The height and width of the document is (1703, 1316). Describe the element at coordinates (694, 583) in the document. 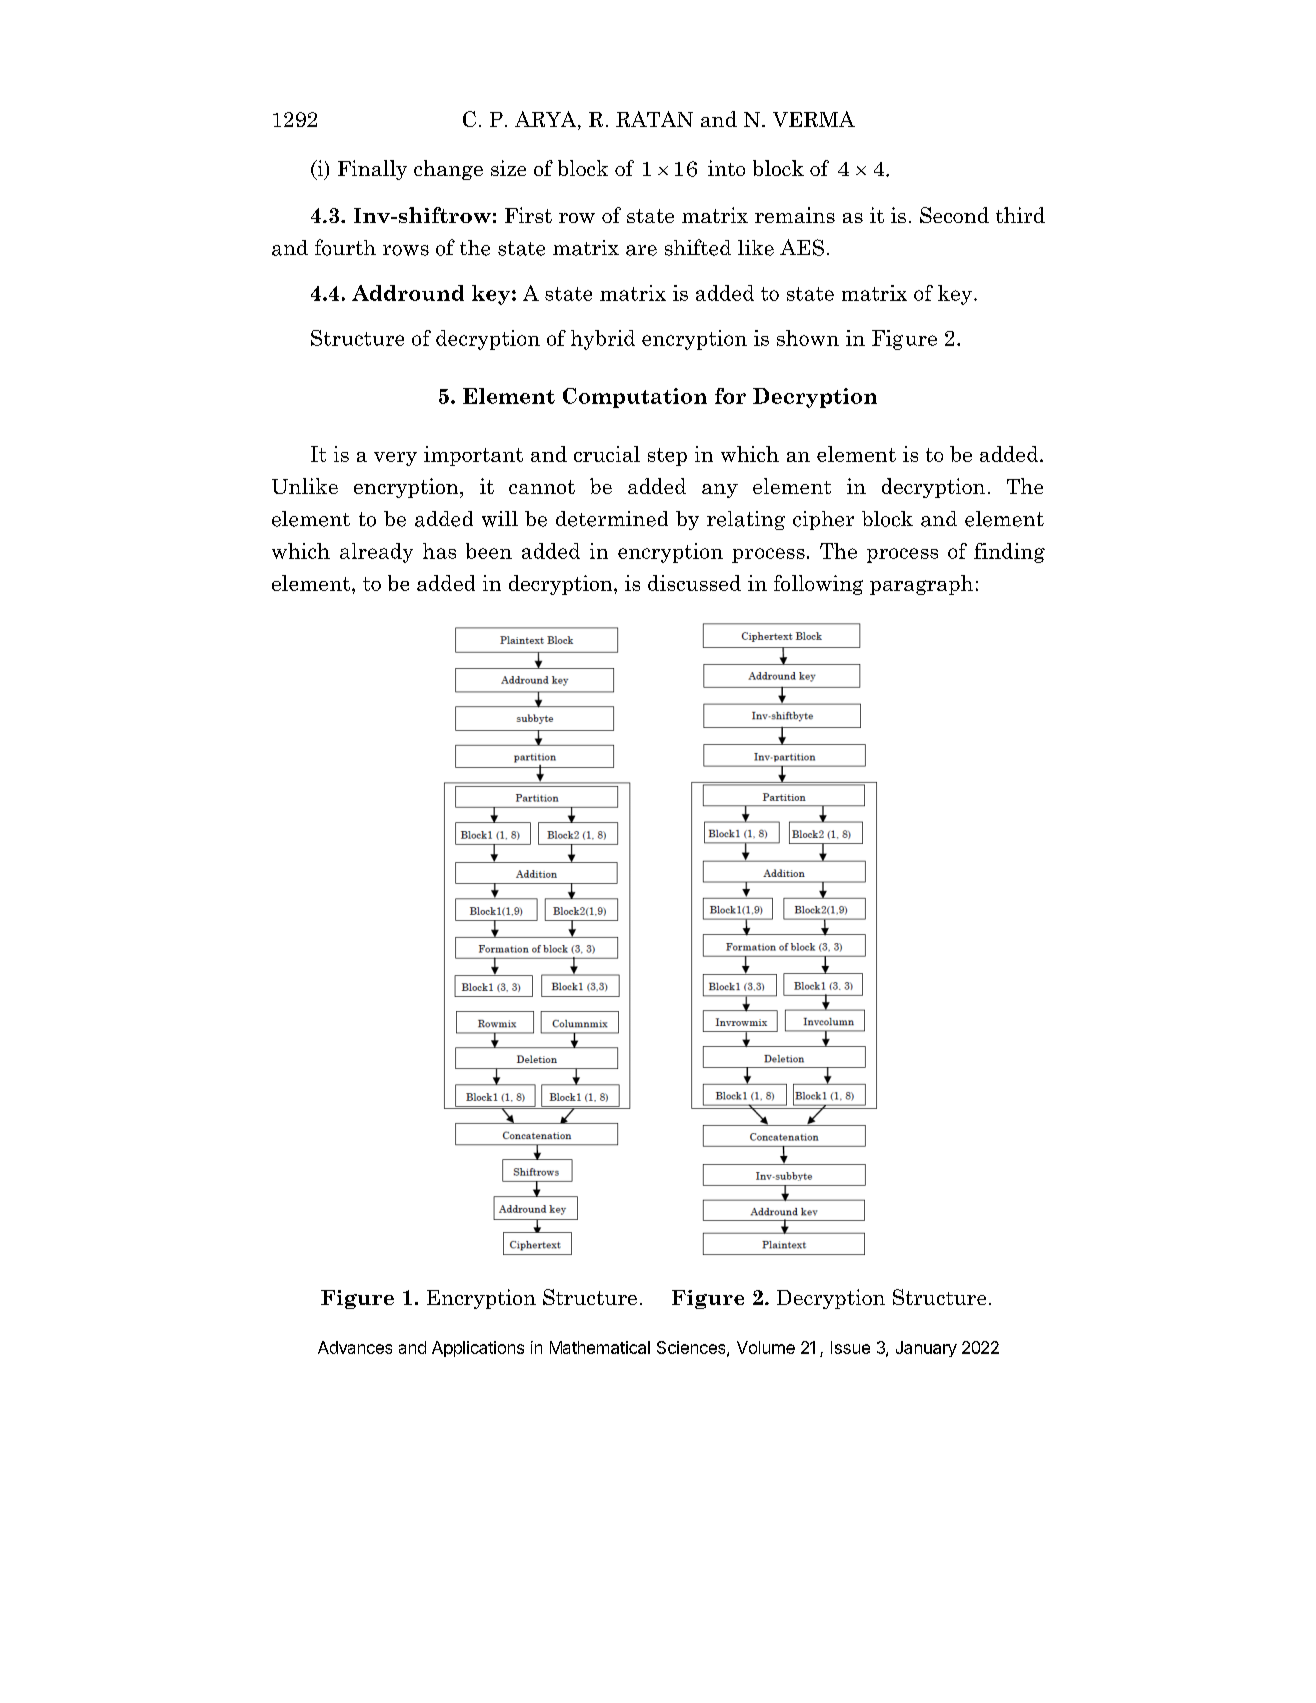

I see `discussed` at that location.
